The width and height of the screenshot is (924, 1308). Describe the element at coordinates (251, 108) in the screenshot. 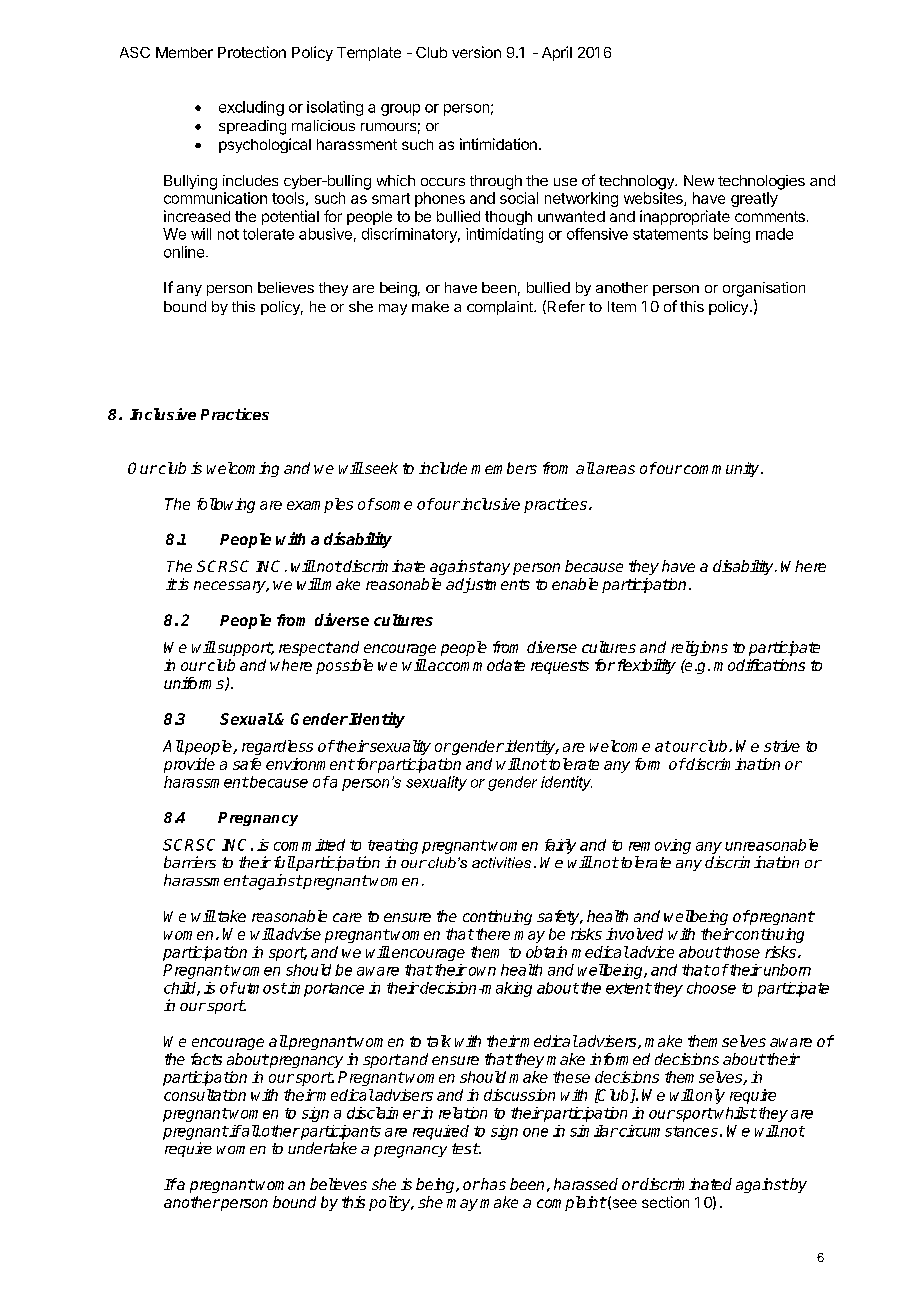

I see `excluding` at that location.
